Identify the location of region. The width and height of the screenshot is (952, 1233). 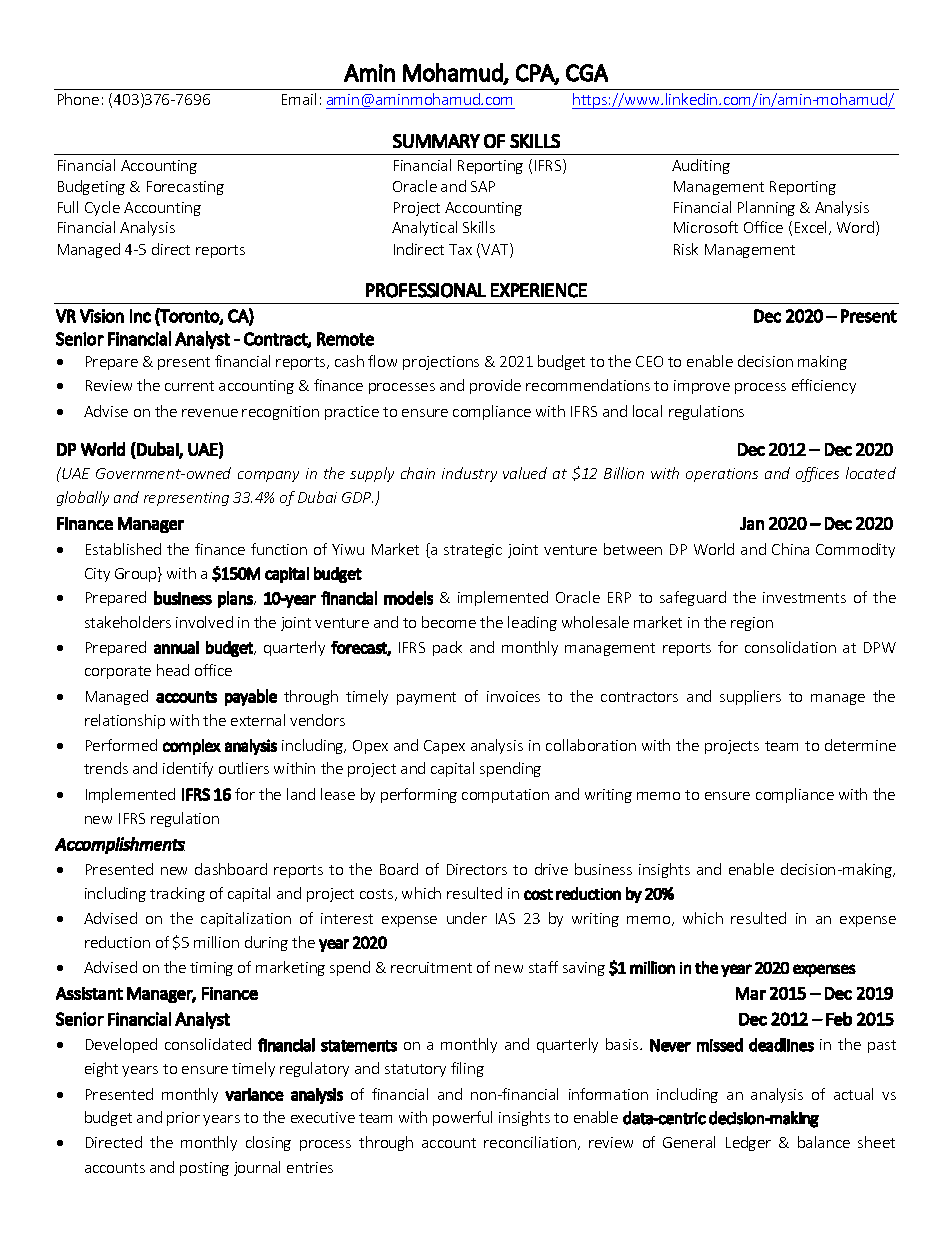
(752, 624).
